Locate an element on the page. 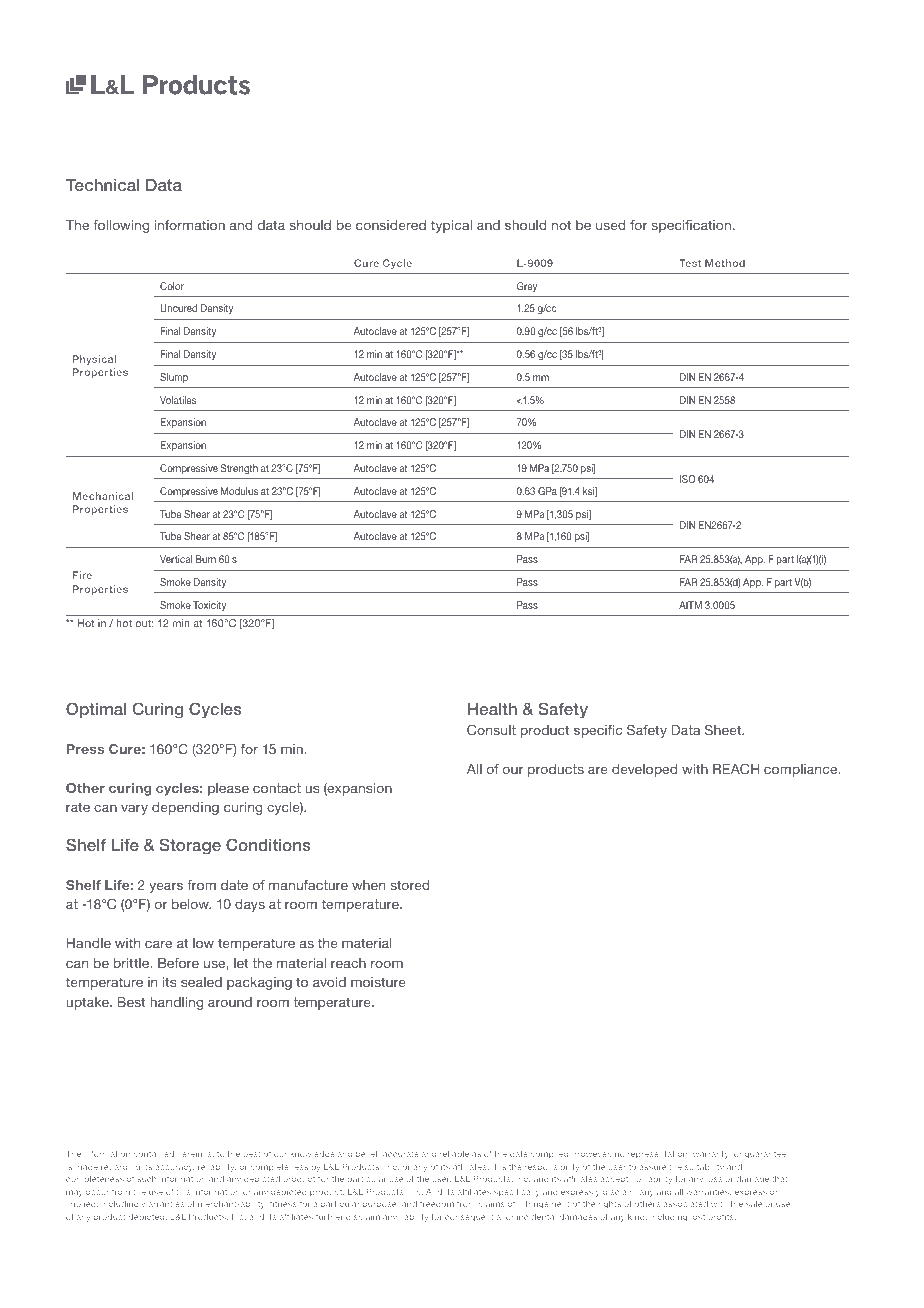  ISO is located at coordinates (688, 479).
